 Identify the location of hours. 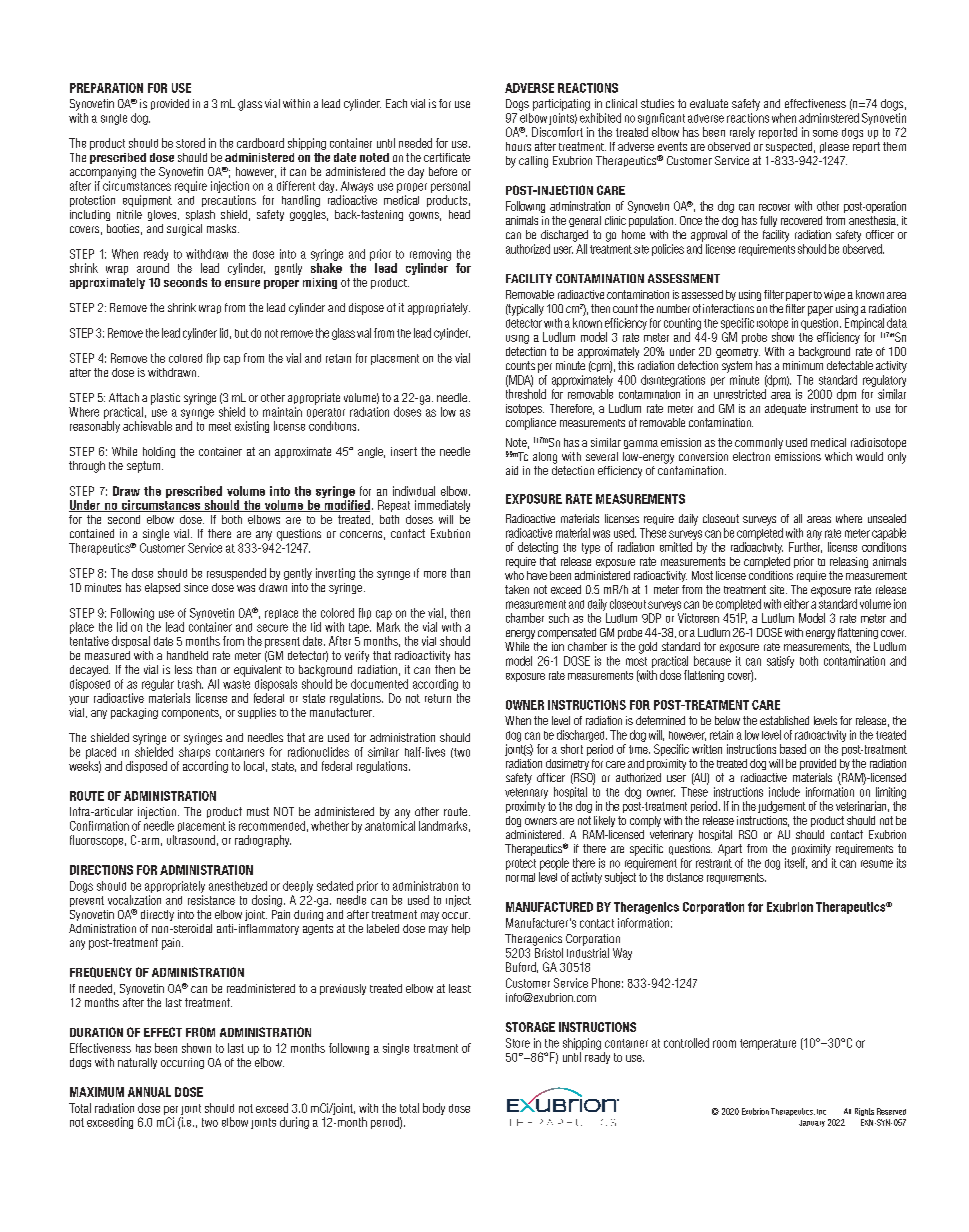
(518, 146).
